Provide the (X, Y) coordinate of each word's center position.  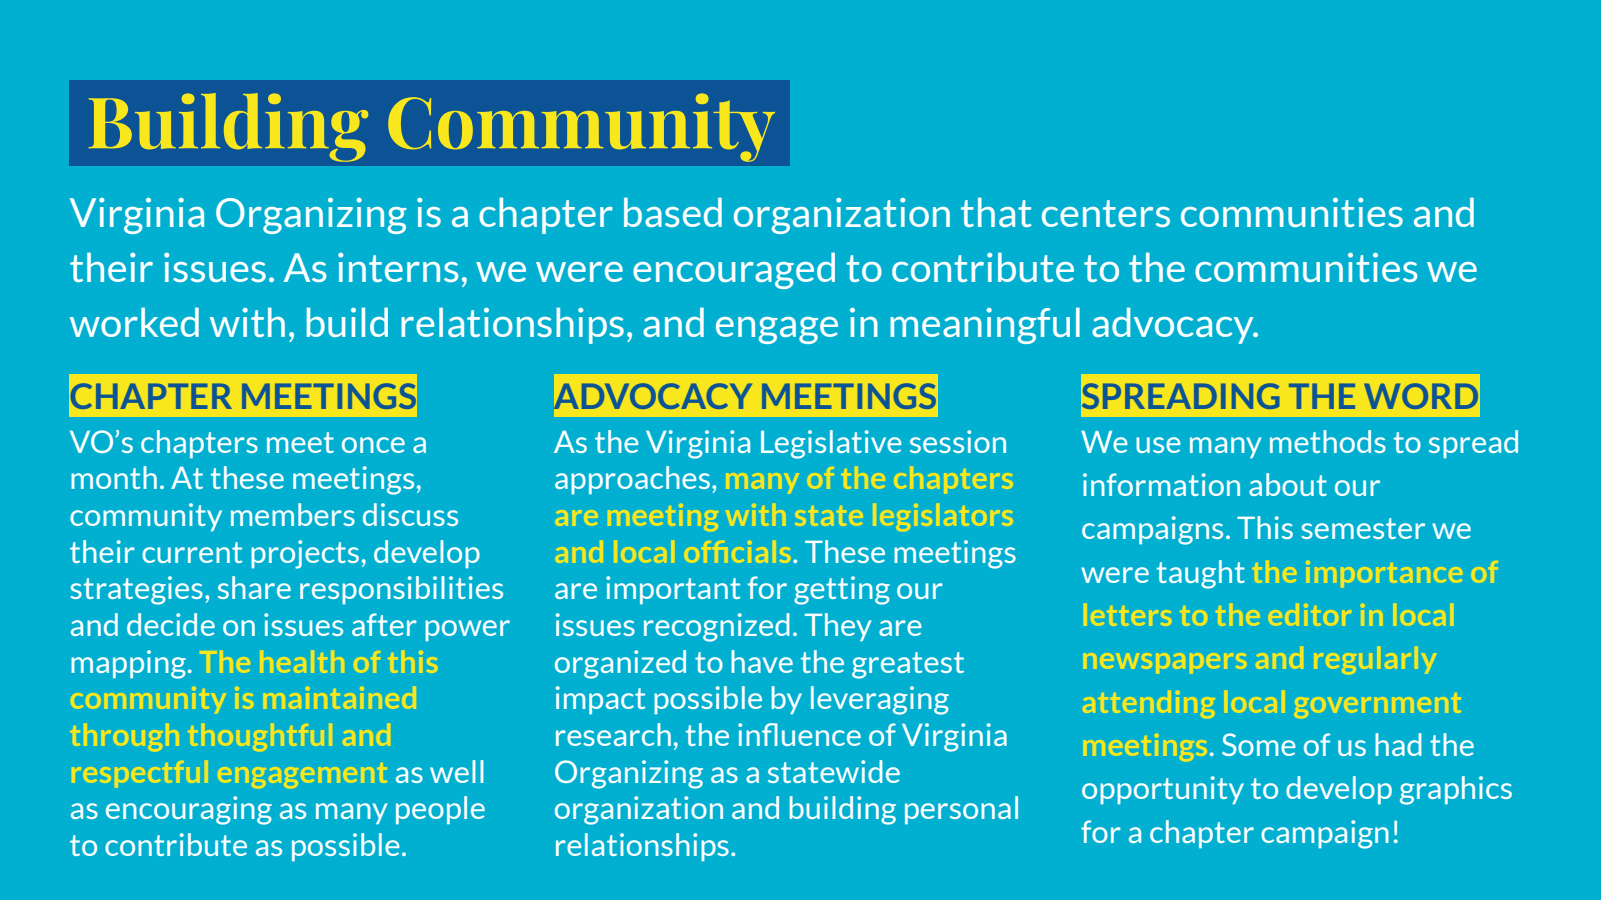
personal (961, 810)
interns (398, 267)
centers (1106, 213)
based (673, 212)
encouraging (189, 810)
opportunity (1163, 790)
